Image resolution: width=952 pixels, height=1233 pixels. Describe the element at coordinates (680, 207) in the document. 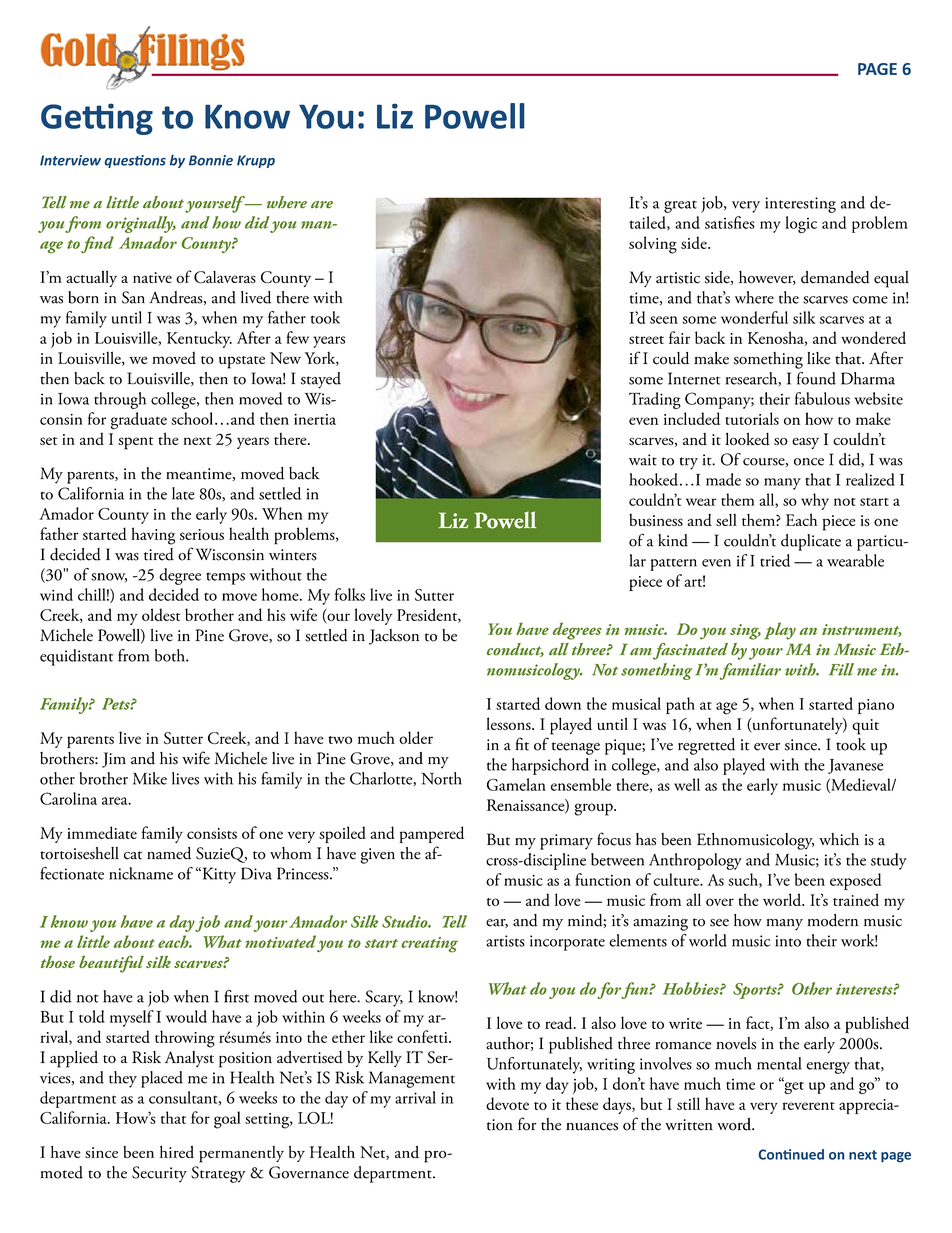

I see `great` at that location.
